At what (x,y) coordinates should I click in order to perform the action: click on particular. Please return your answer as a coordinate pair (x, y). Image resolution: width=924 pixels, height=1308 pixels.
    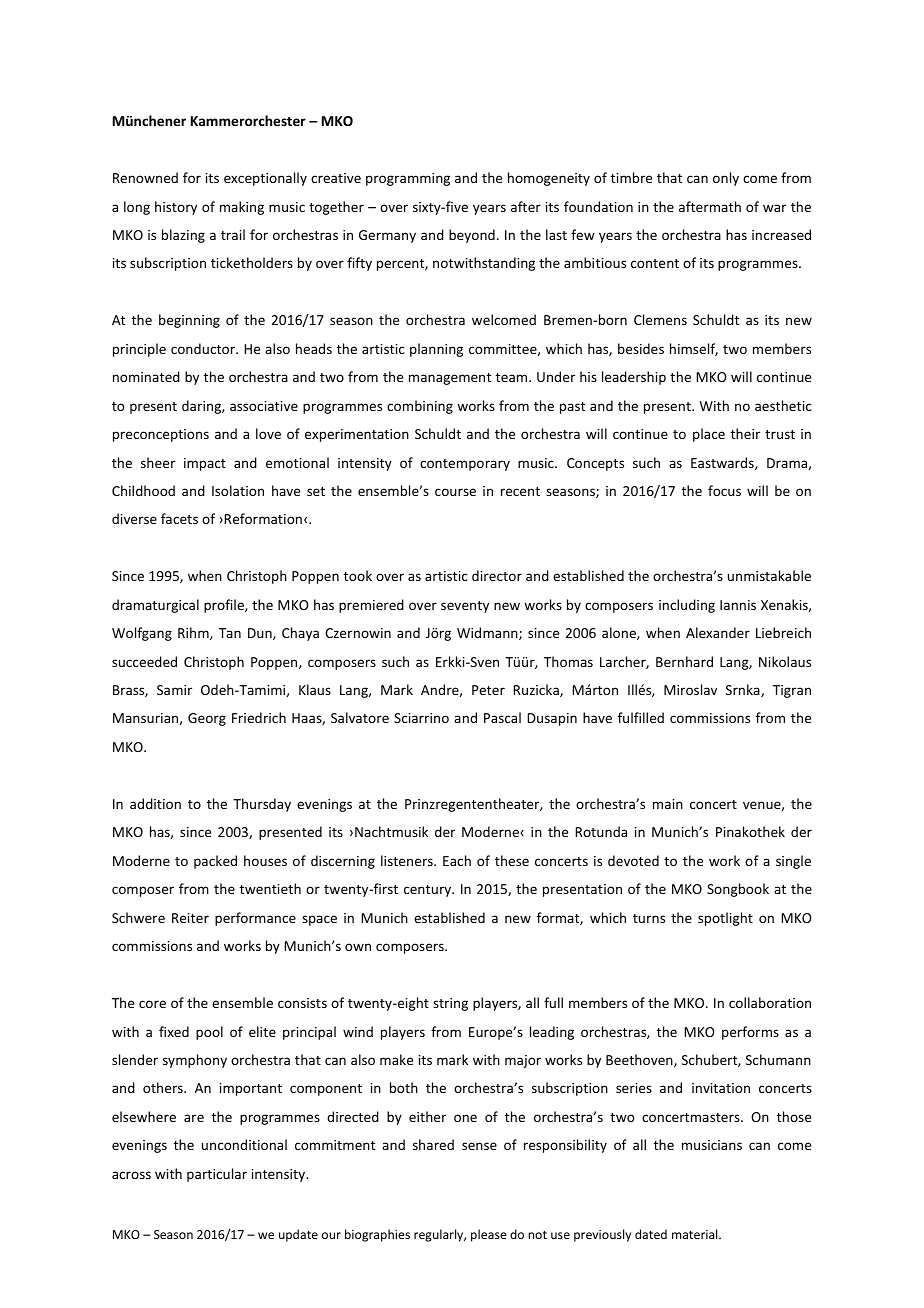
    Looking at the image, I should click on (217, 1175).
